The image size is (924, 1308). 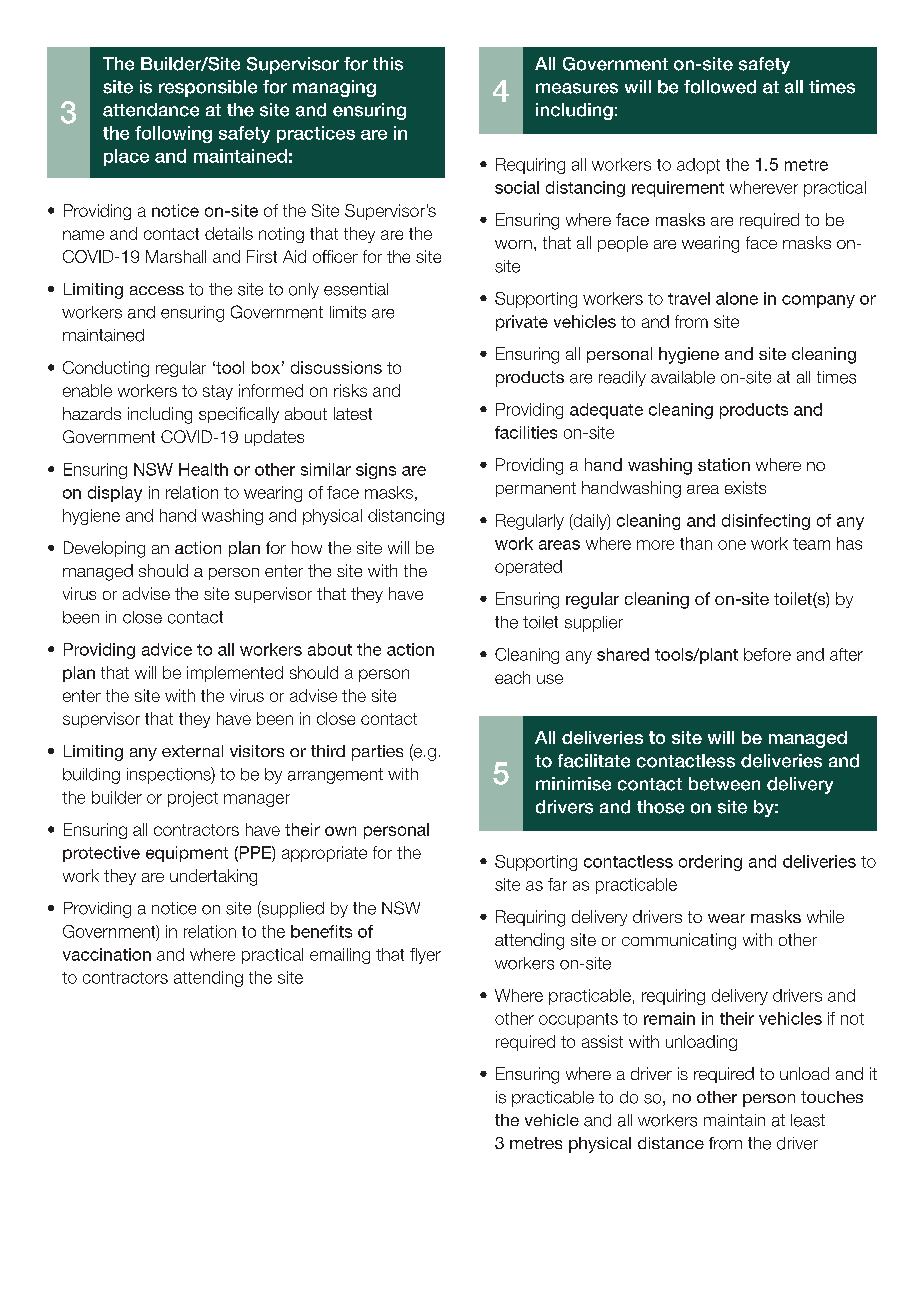 What do you see at coordinates (388, 64) in the screenshot?
I see `this` at bounding box center [388, 64].
